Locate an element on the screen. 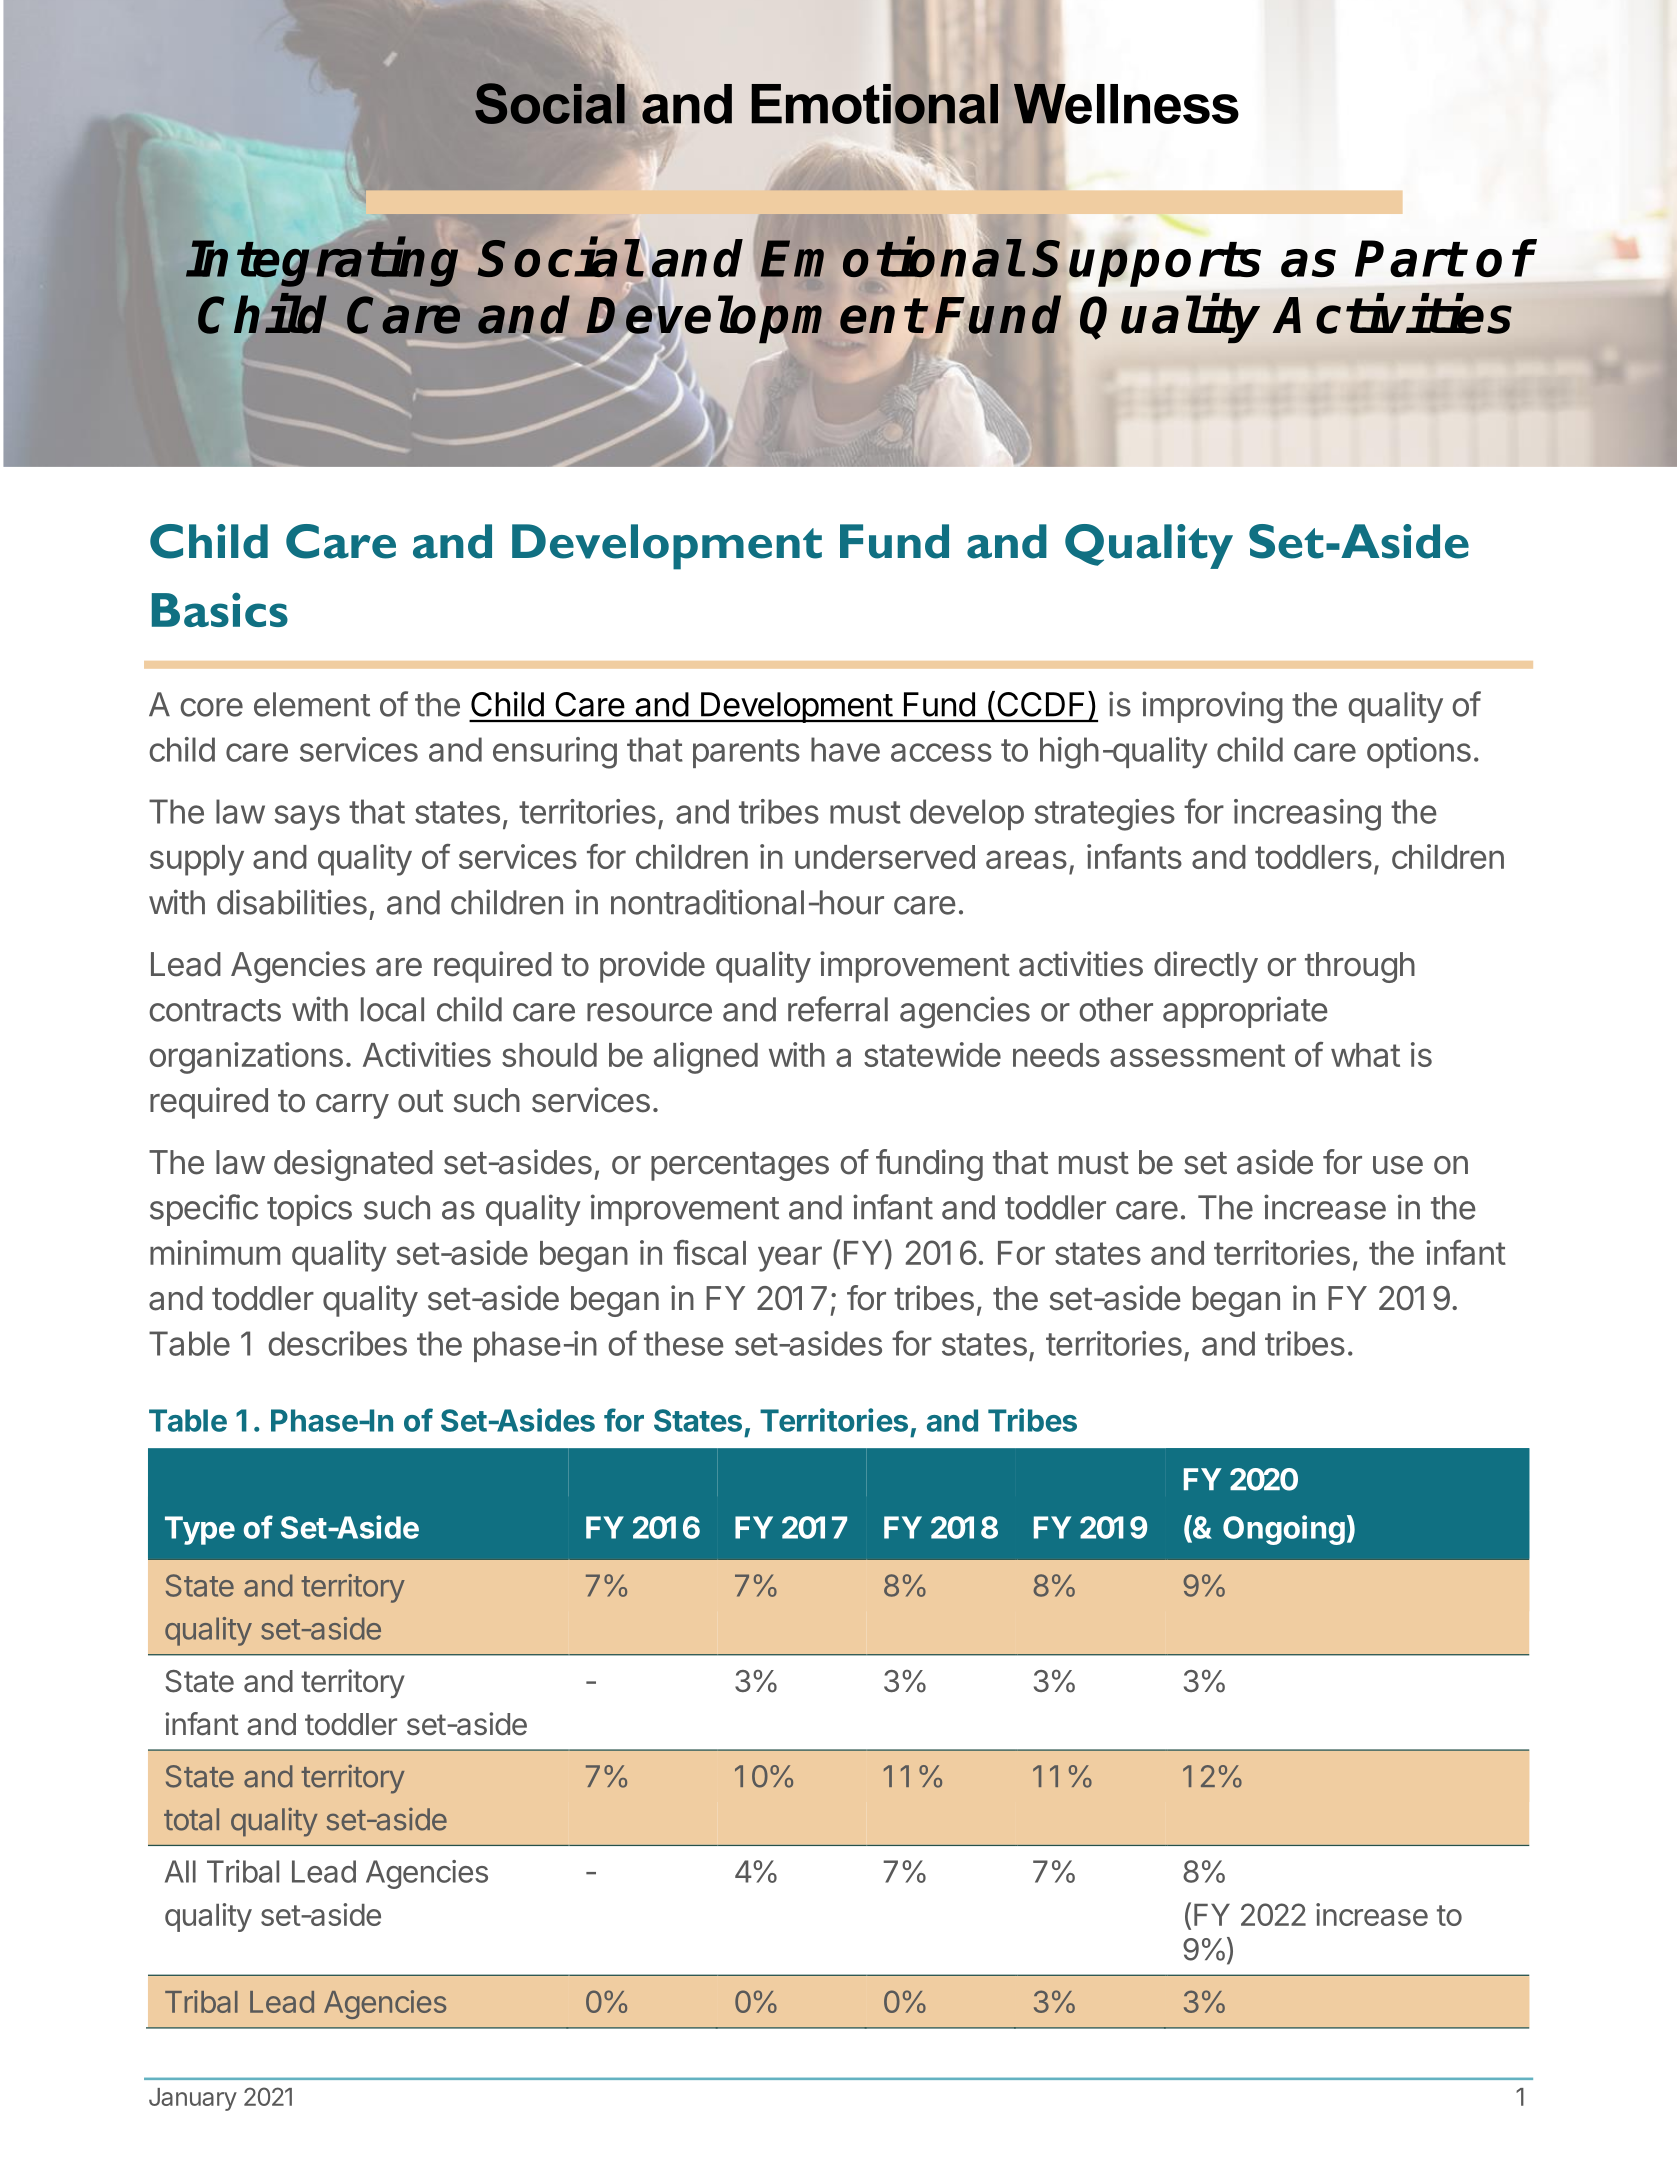  improving is located at coordinates (1212, 707).
